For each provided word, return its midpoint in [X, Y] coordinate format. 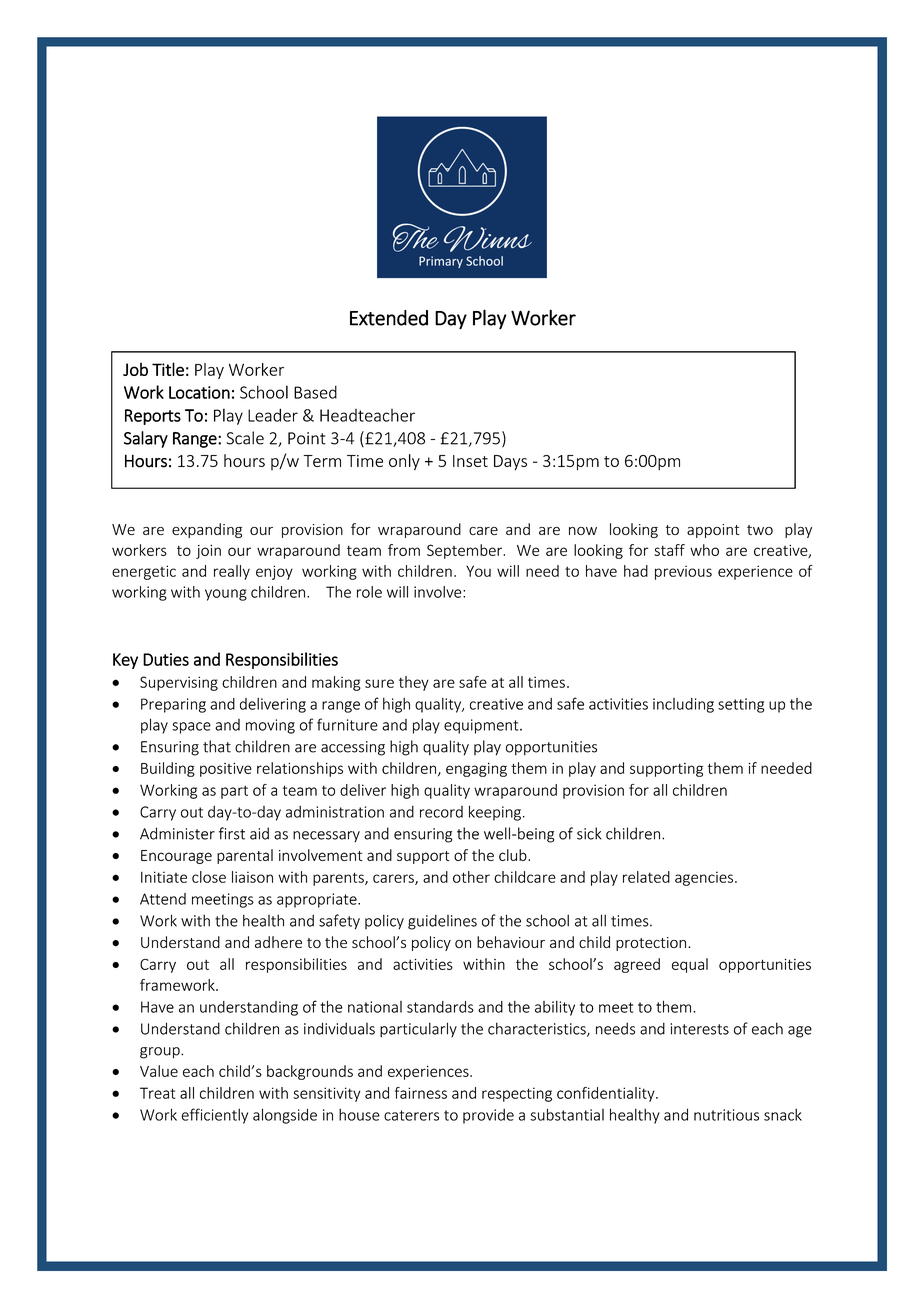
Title [168, 369]
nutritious [726, 1115]
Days [510, 463]
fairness [421, 1093]
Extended [389, 318]
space [191, 728]
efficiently [214, 1116]
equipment [482, 726]
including [683, 705]
